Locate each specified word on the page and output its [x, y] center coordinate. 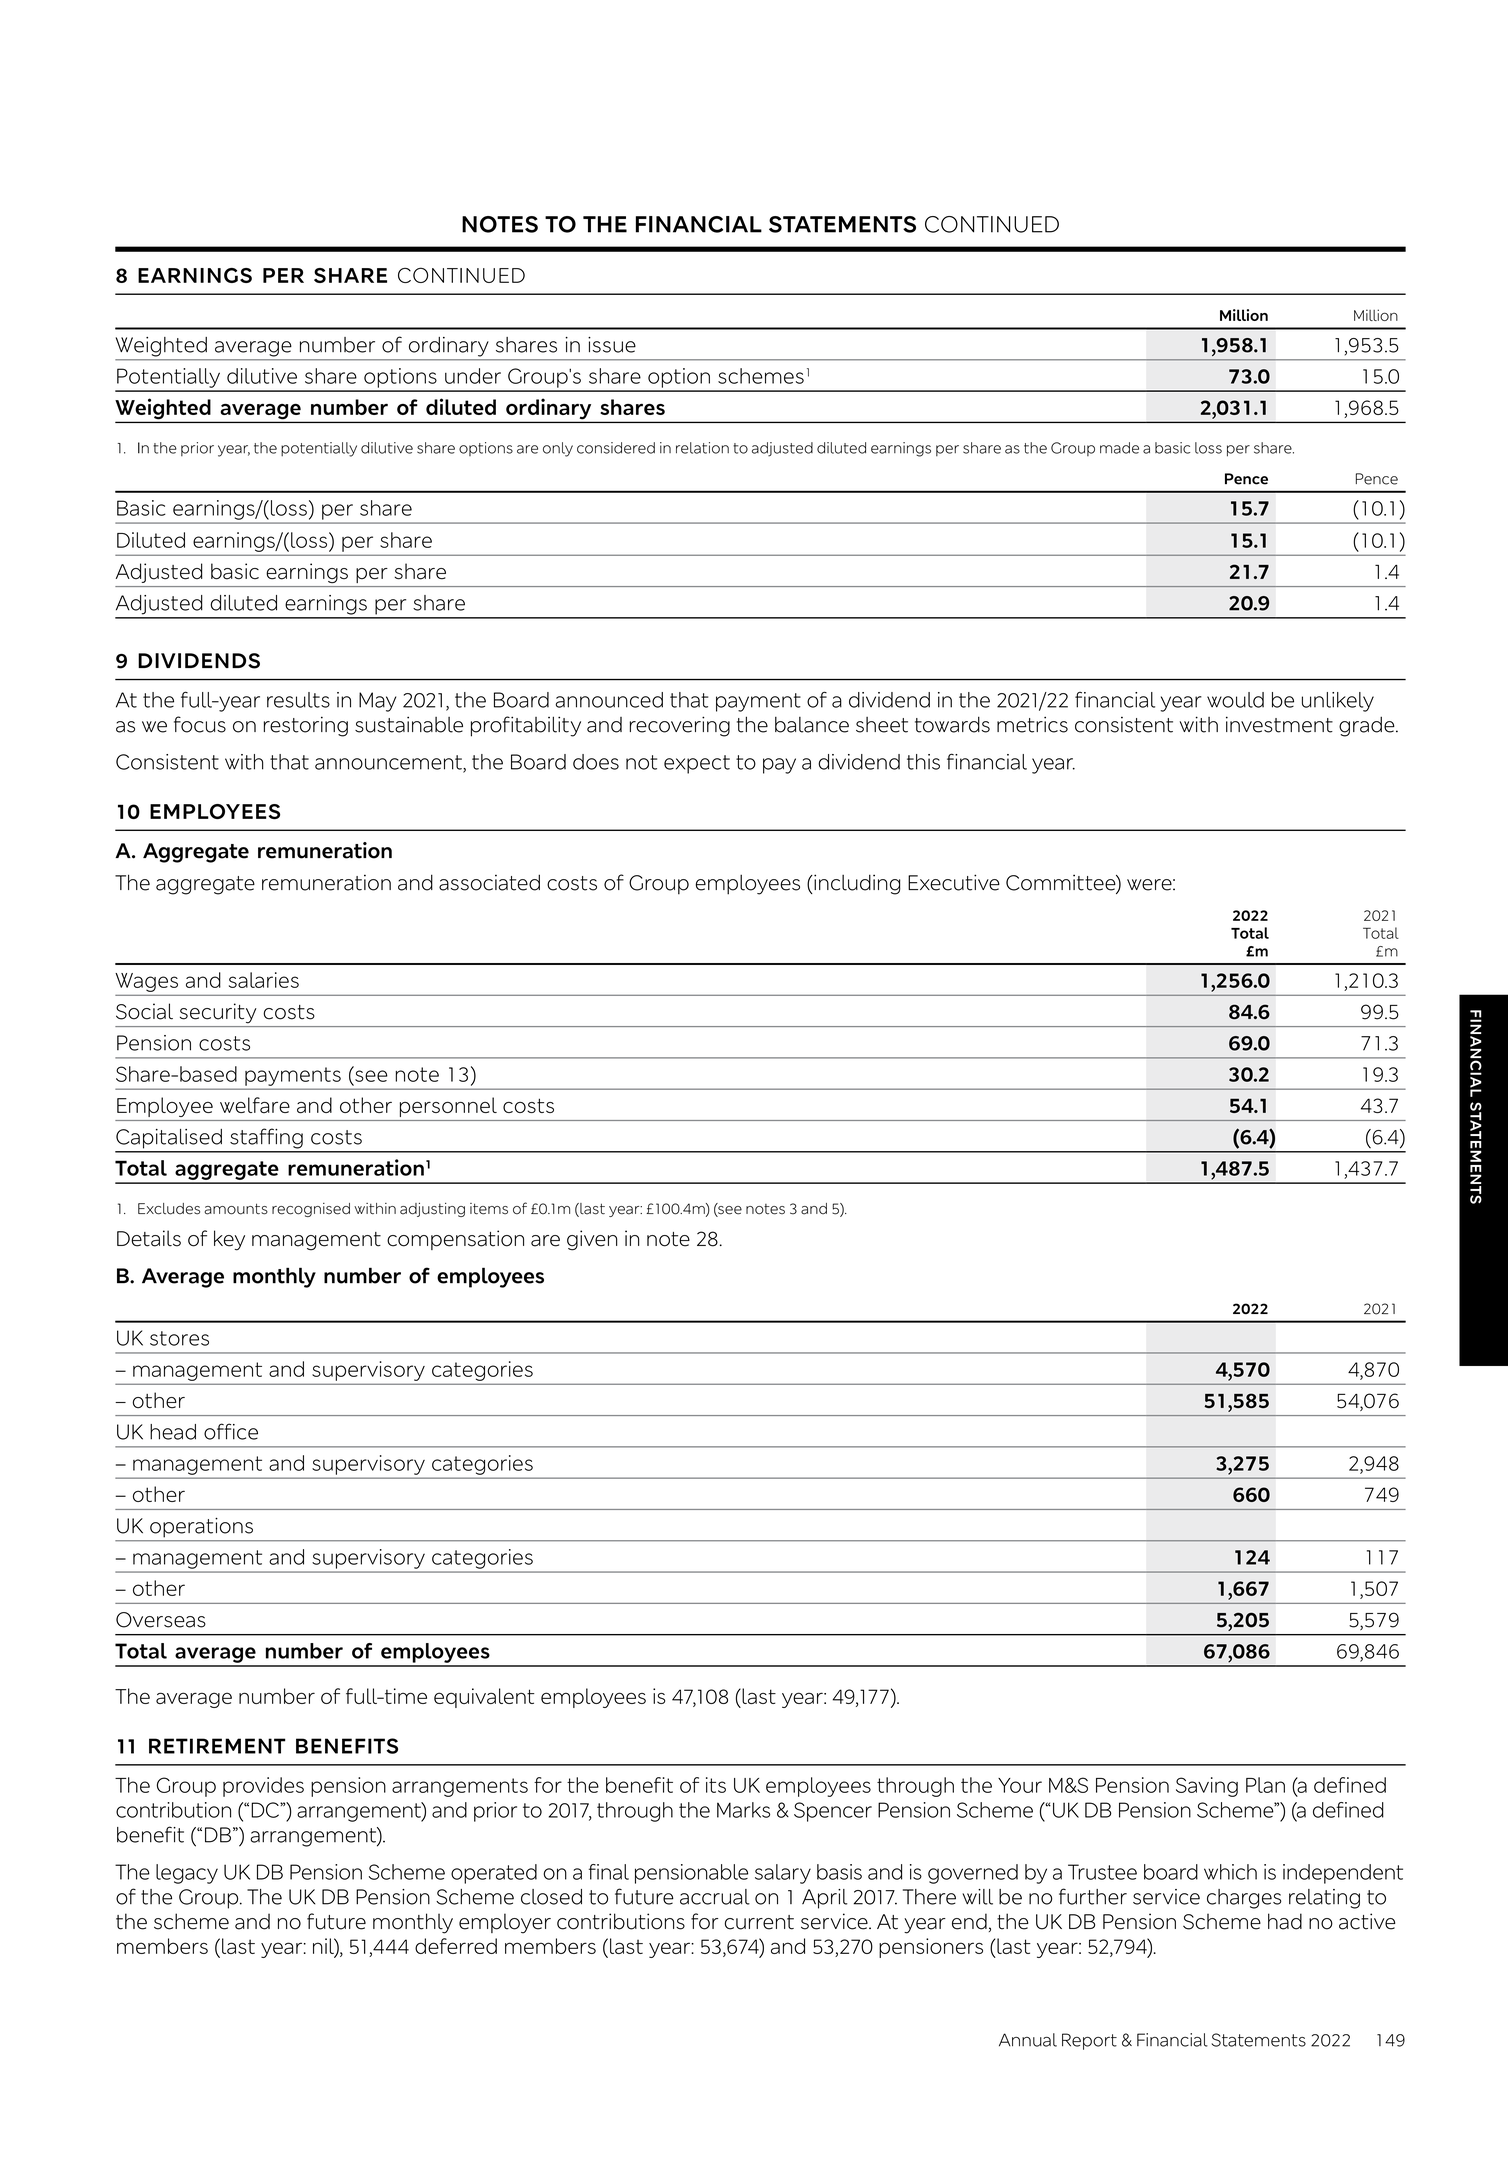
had [1285, 1921]
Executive [954, 882]
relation [702, 448]
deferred [456, 1946]
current [759, 1922]
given [592, 1240]
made [1119, 448]
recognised [311, 1210]
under [473, 376]
